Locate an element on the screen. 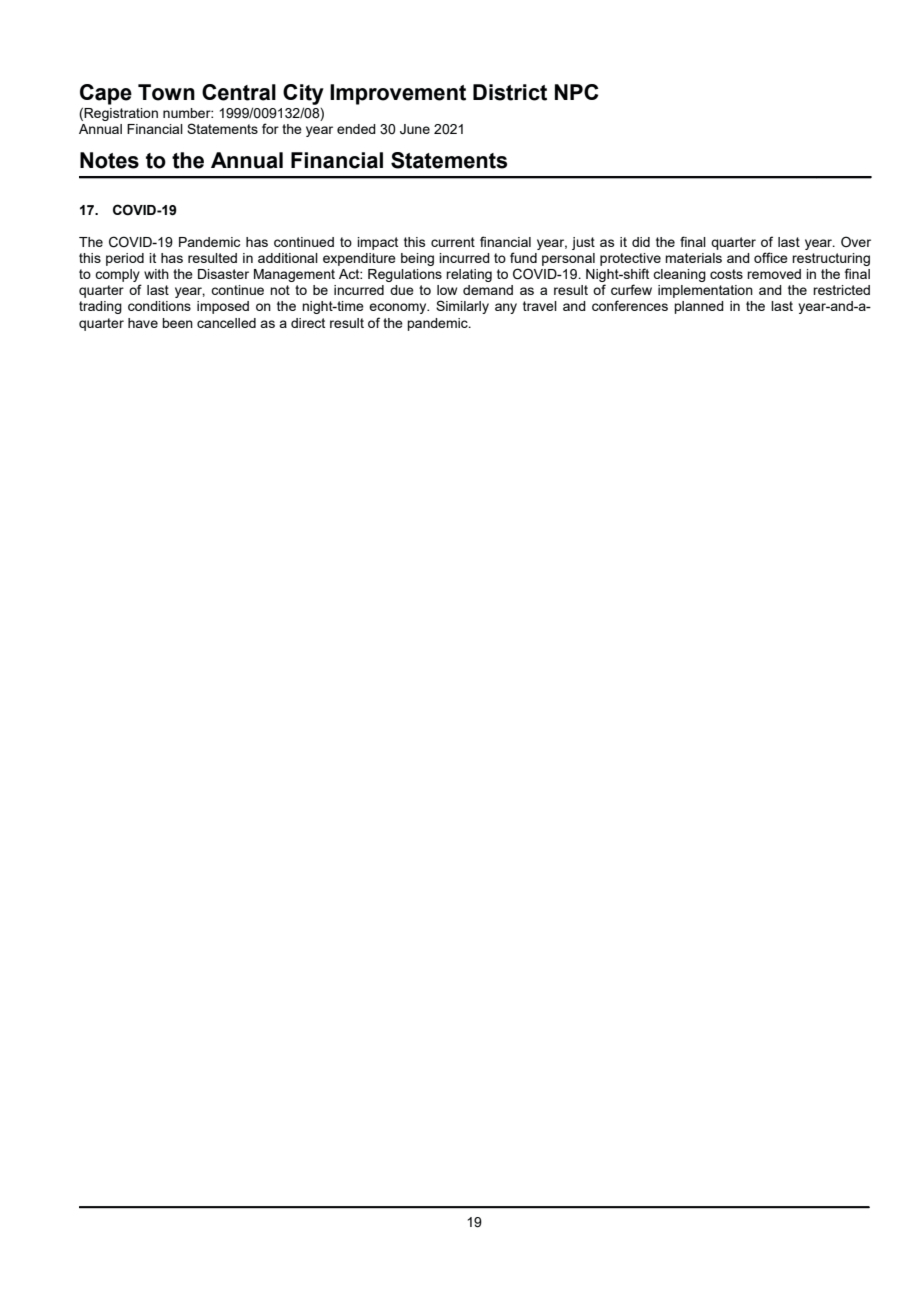  Notes is located at coordinates (109, 160).
